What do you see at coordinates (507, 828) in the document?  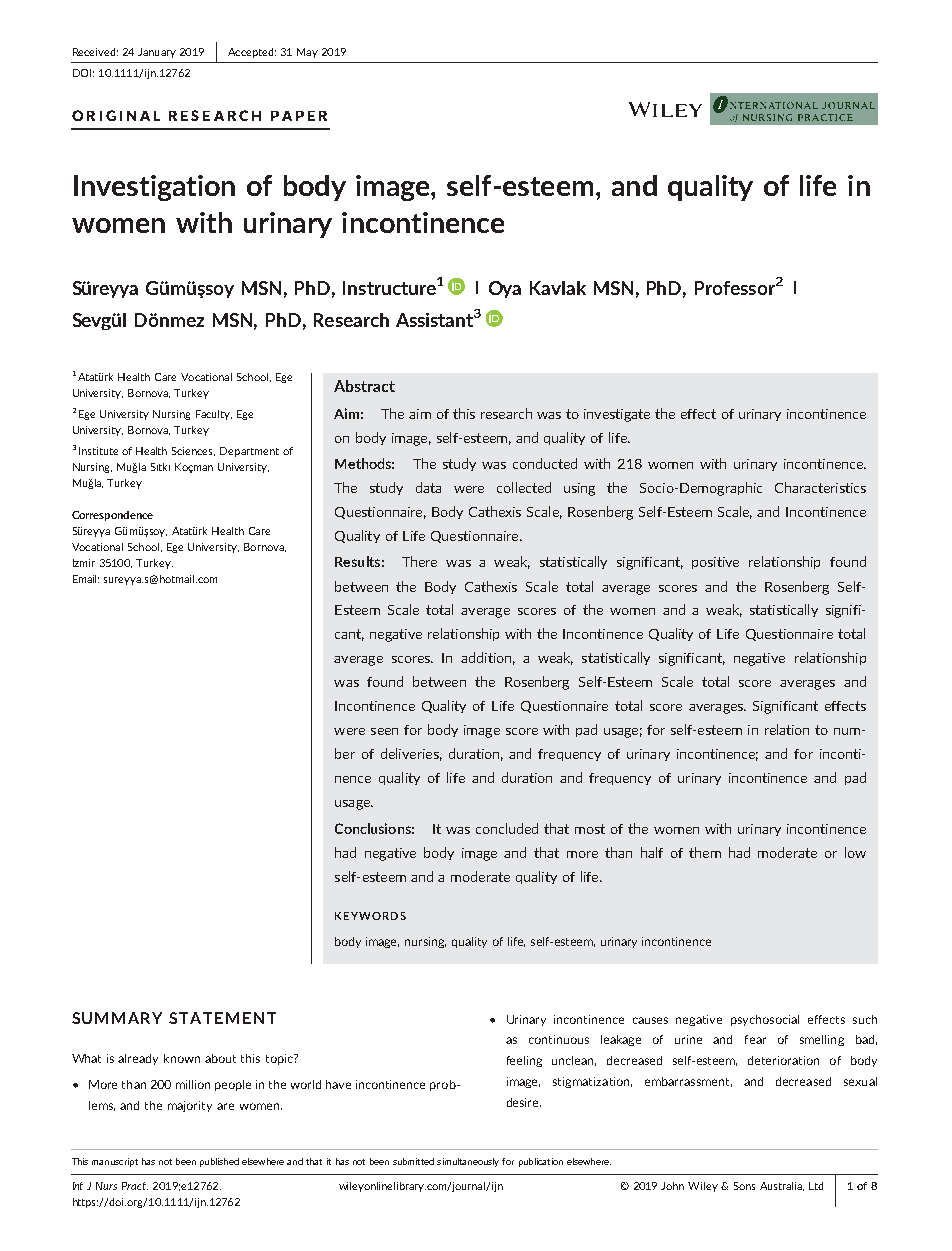 I see `concluded` at bounding box center [507, 828].
